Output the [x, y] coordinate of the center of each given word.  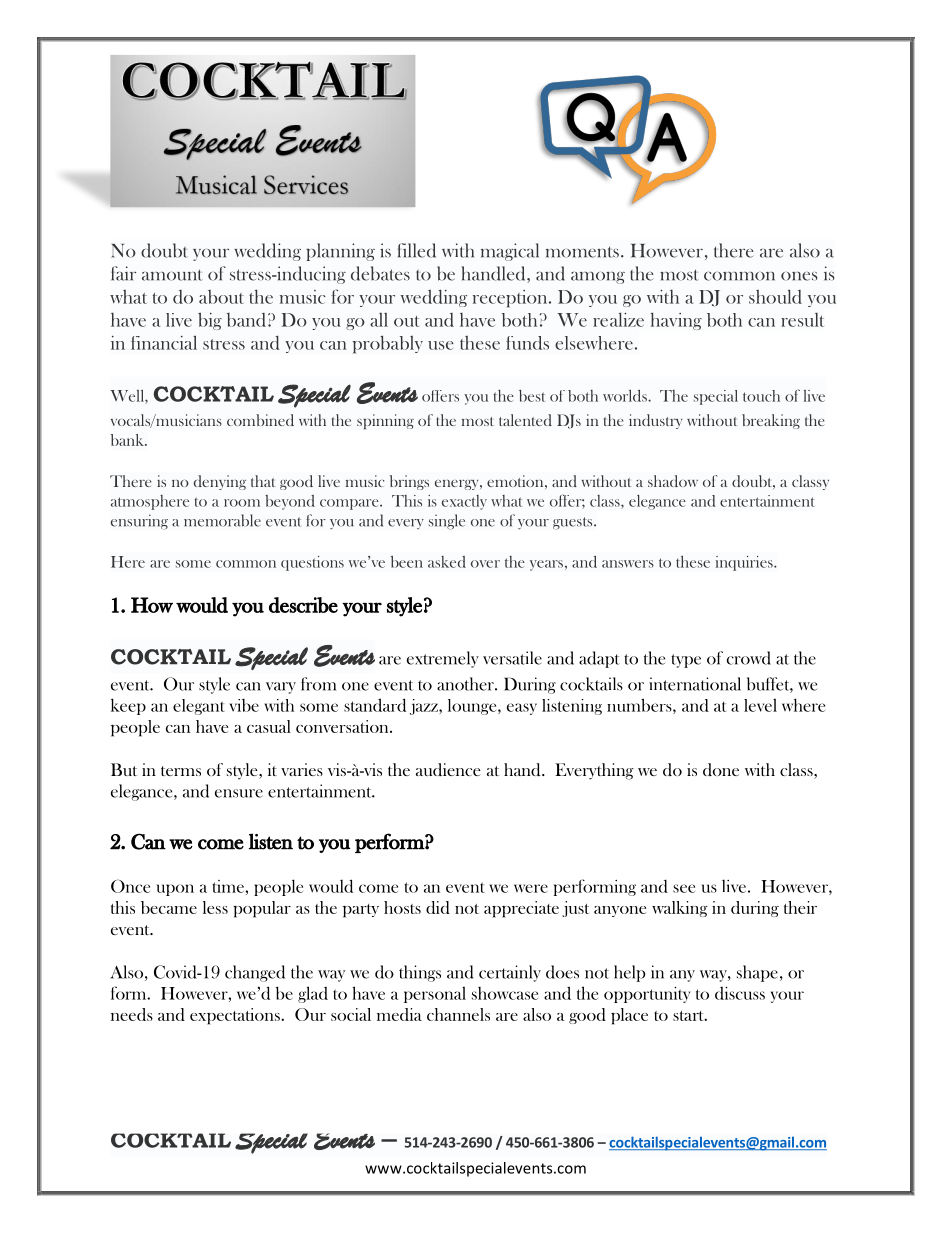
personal [435, 995]
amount [172, 275]
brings [409, 482]
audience [448, 769]
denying [220, 482]
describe [303, 605]
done [721, 769]
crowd [749, 658]
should [775, 296]
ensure [239, 793]
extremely [443, 659]
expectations [236, 1016]
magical [510, 252]
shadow [673, 481]
